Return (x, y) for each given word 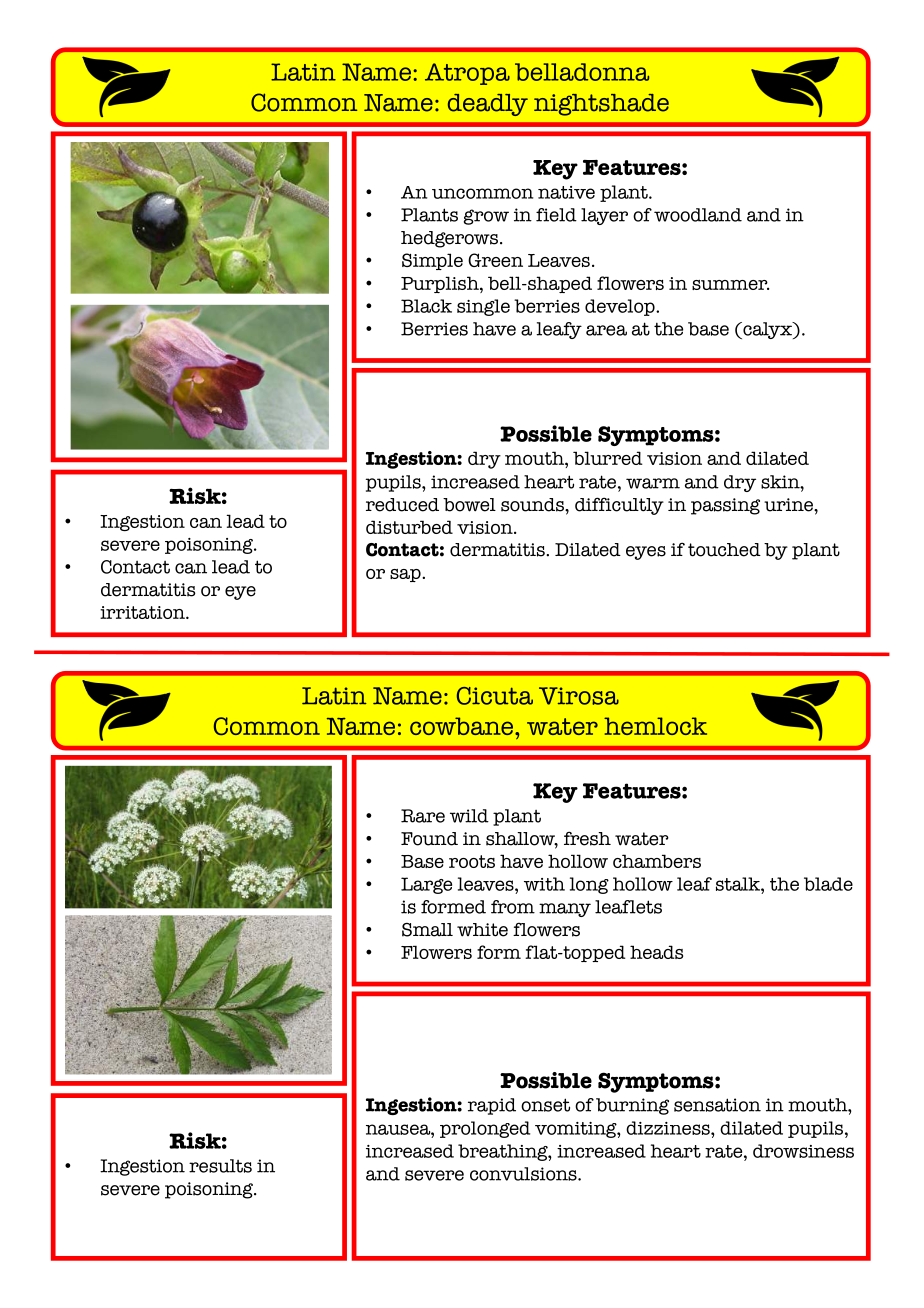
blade (828, 884)
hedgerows (449, 239)
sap (406, 575)
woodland (698, 215)
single (483, 307)
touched (724, 550)
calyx (767, 330)
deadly (488, 105)
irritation (143, 612)
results (220, 1166)
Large (426, 885)
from (513, 907)
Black (426, 306)
